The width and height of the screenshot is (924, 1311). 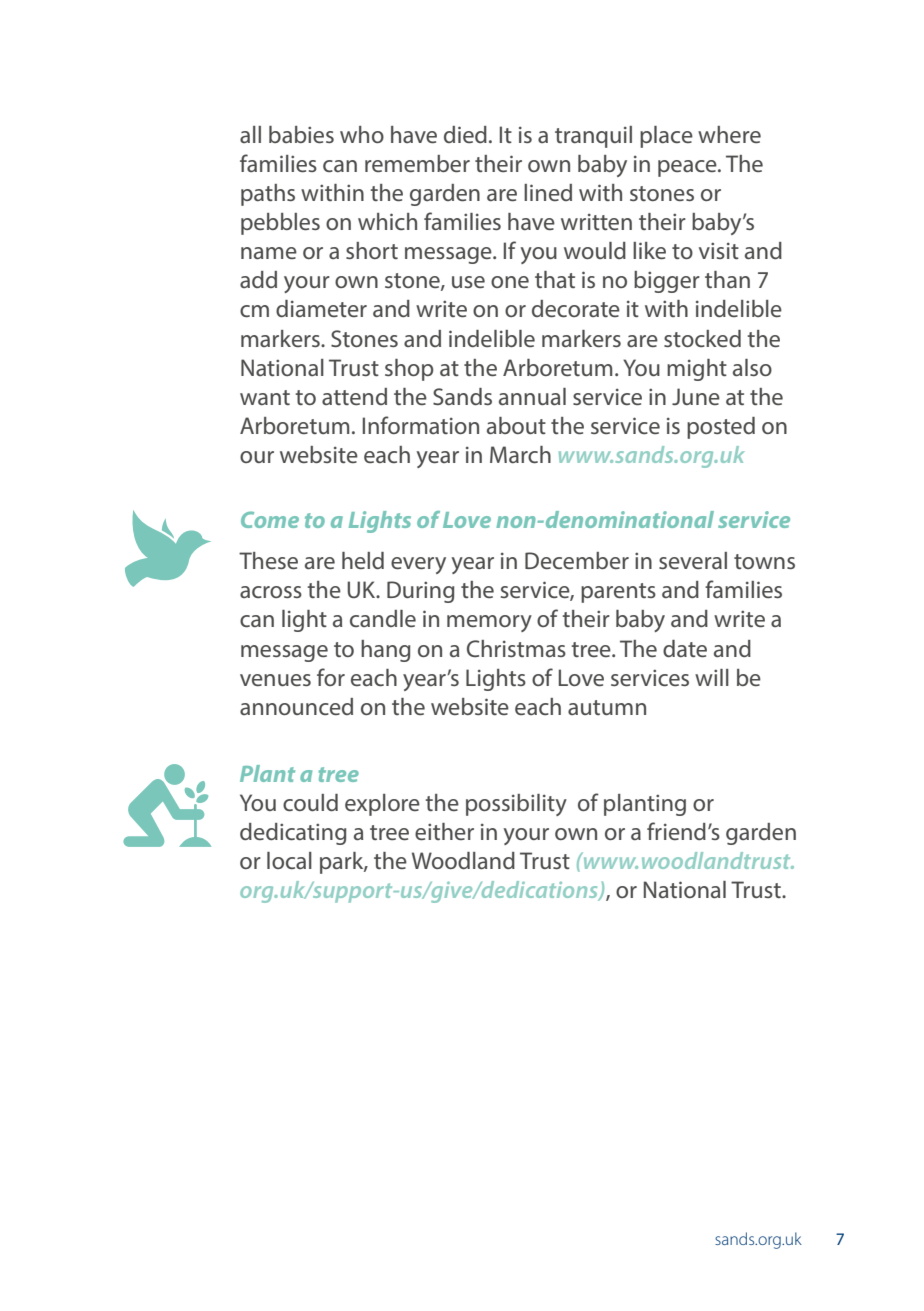 What do you see at coordinates (468, 282) in the screenshot?
I see `use` at bounding box center [468, 282].
